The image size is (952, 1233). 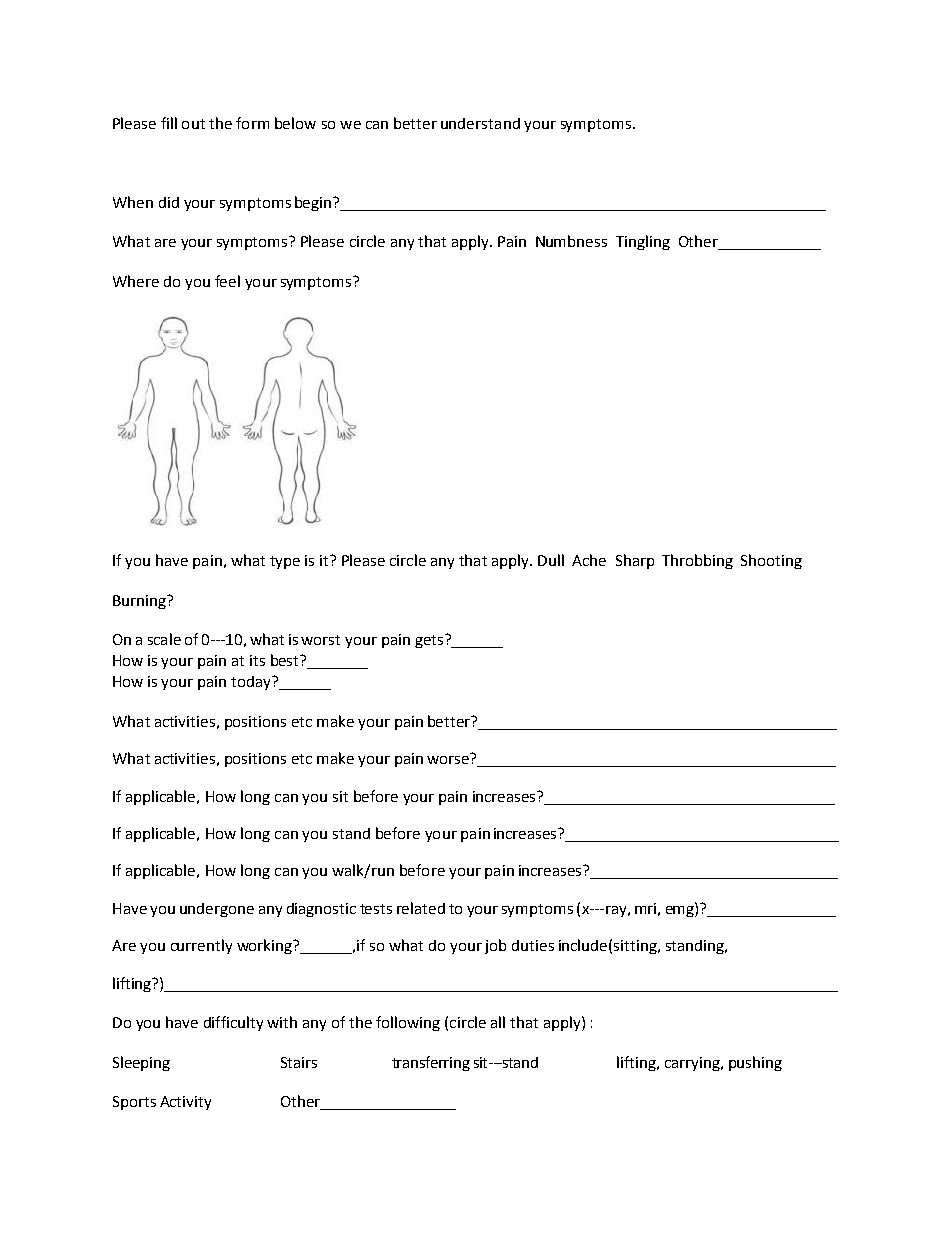 What do you see at coordinates (697, 561) in the screenshot?
I see `Throbbing` at bounding box center [697, 561].
